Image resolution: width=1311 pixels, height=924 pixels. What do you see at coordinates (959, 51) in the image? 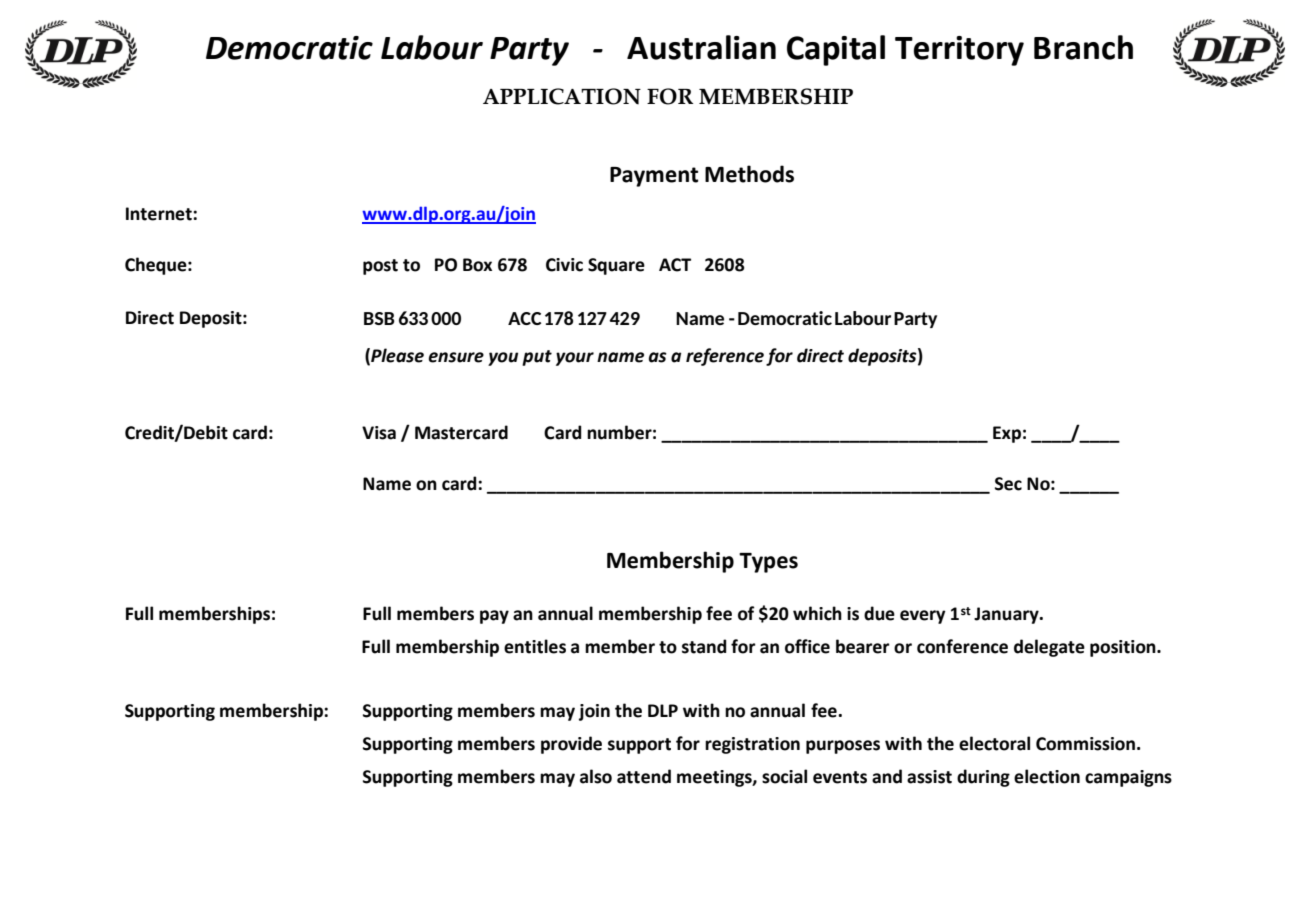
I see `Territory` at bounding box center [959, 51].
